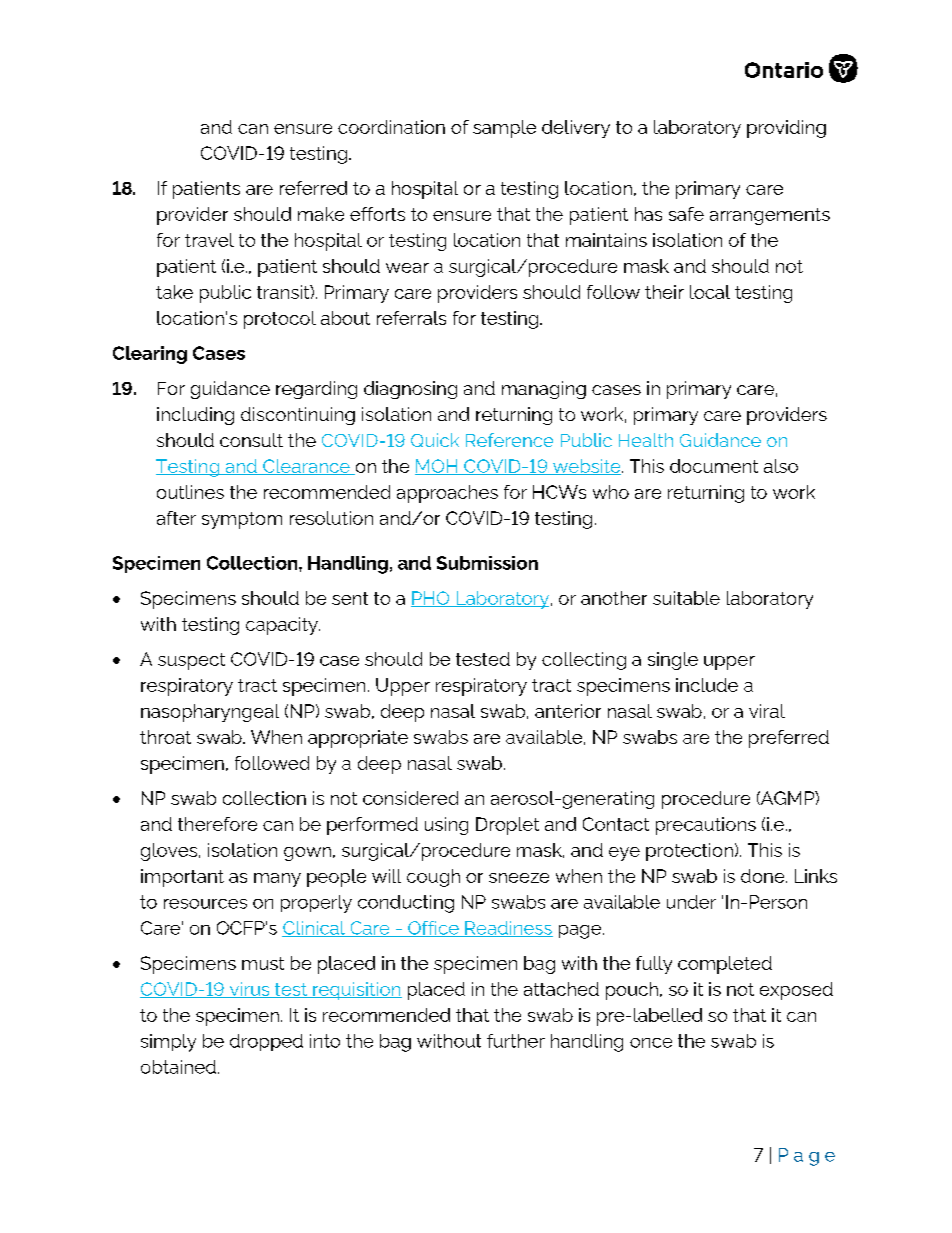 The image size is (952, 1233). What do you see at coordinates (504, 129) in the image?
I see `sample` at bounding box center [504, 129].
